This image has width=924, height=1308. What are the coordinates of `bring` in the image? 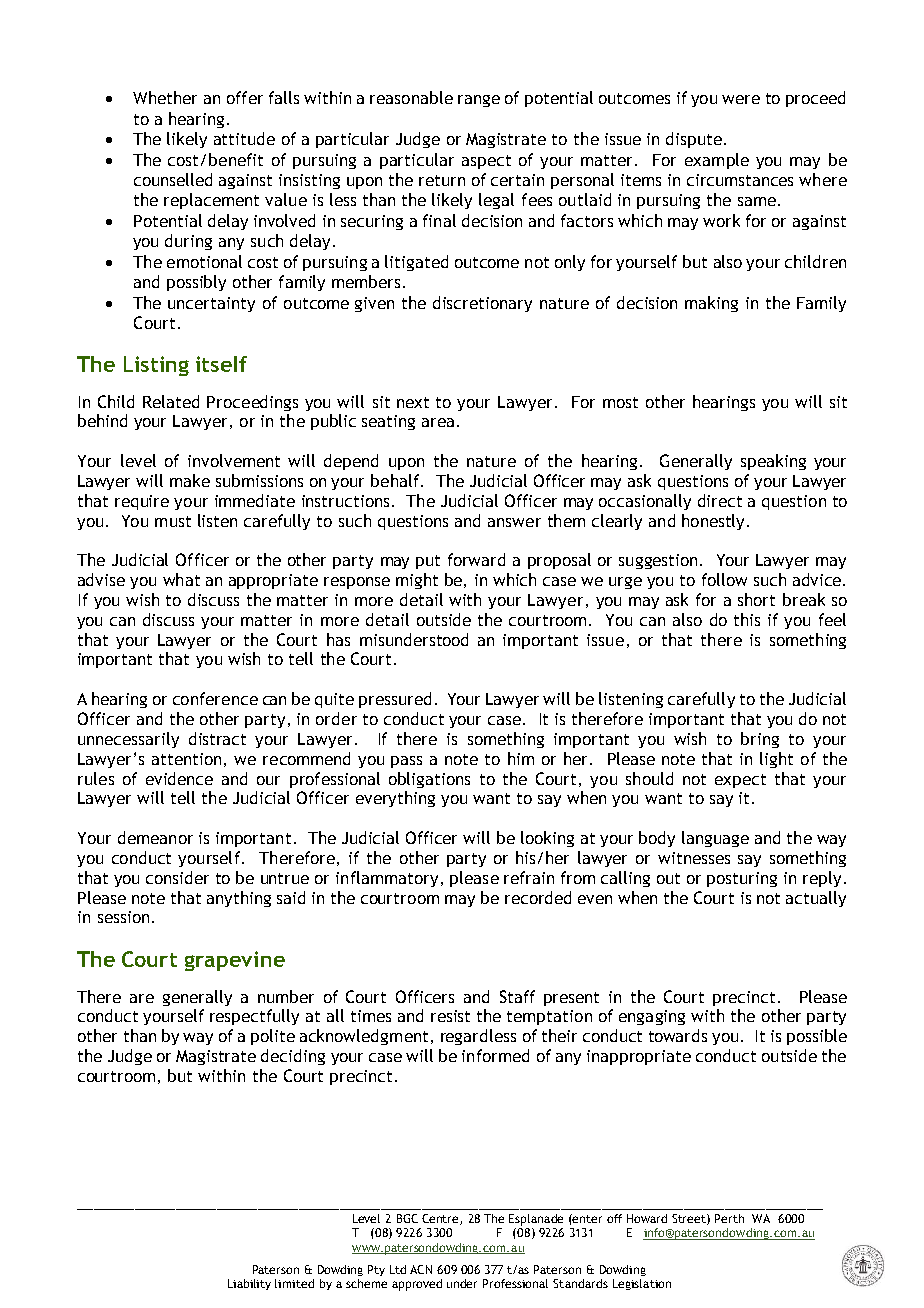 It's located at (760, 740).
